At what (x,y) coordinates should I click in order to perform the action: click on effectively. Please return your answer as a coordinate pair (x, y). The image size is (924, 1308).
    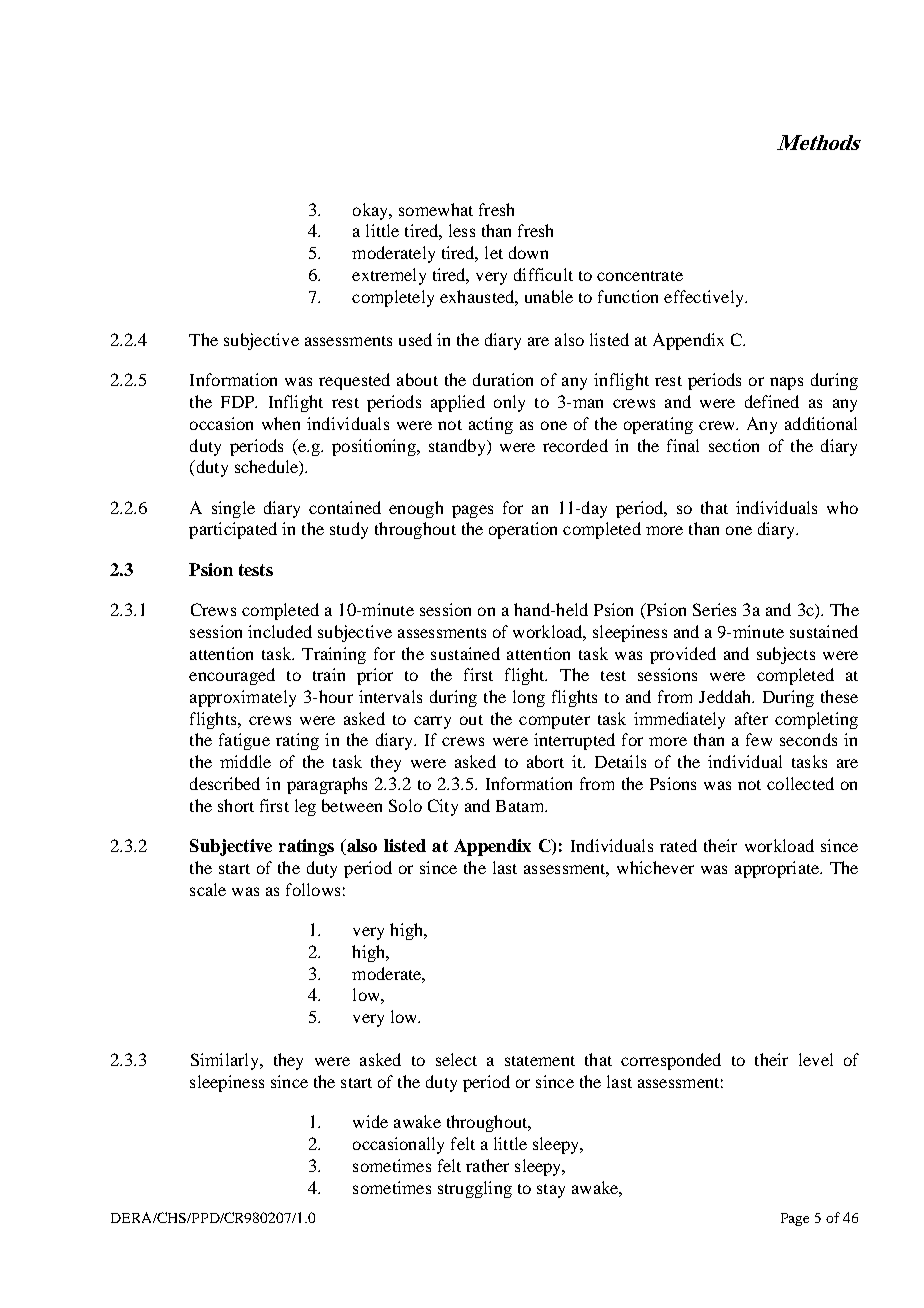
    Looking at the image, I should click on (705, 298).
